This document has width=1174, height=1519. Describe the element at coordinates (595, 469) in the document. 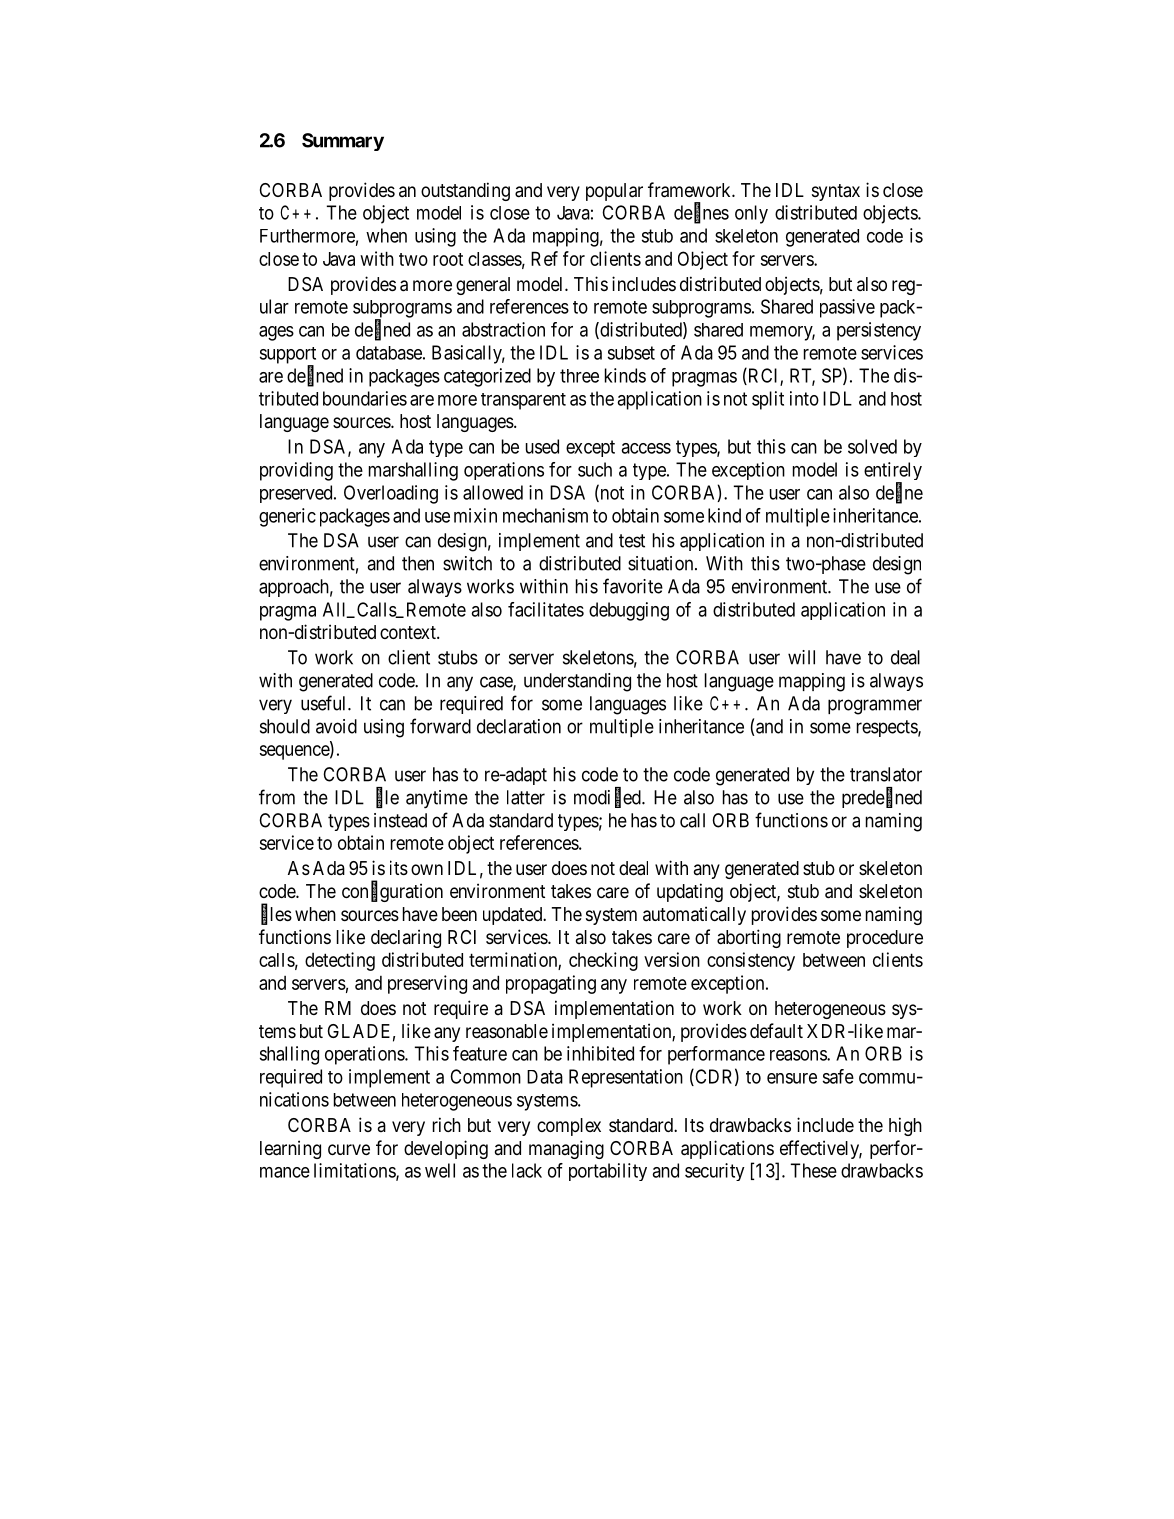

I see `such` at that location.
